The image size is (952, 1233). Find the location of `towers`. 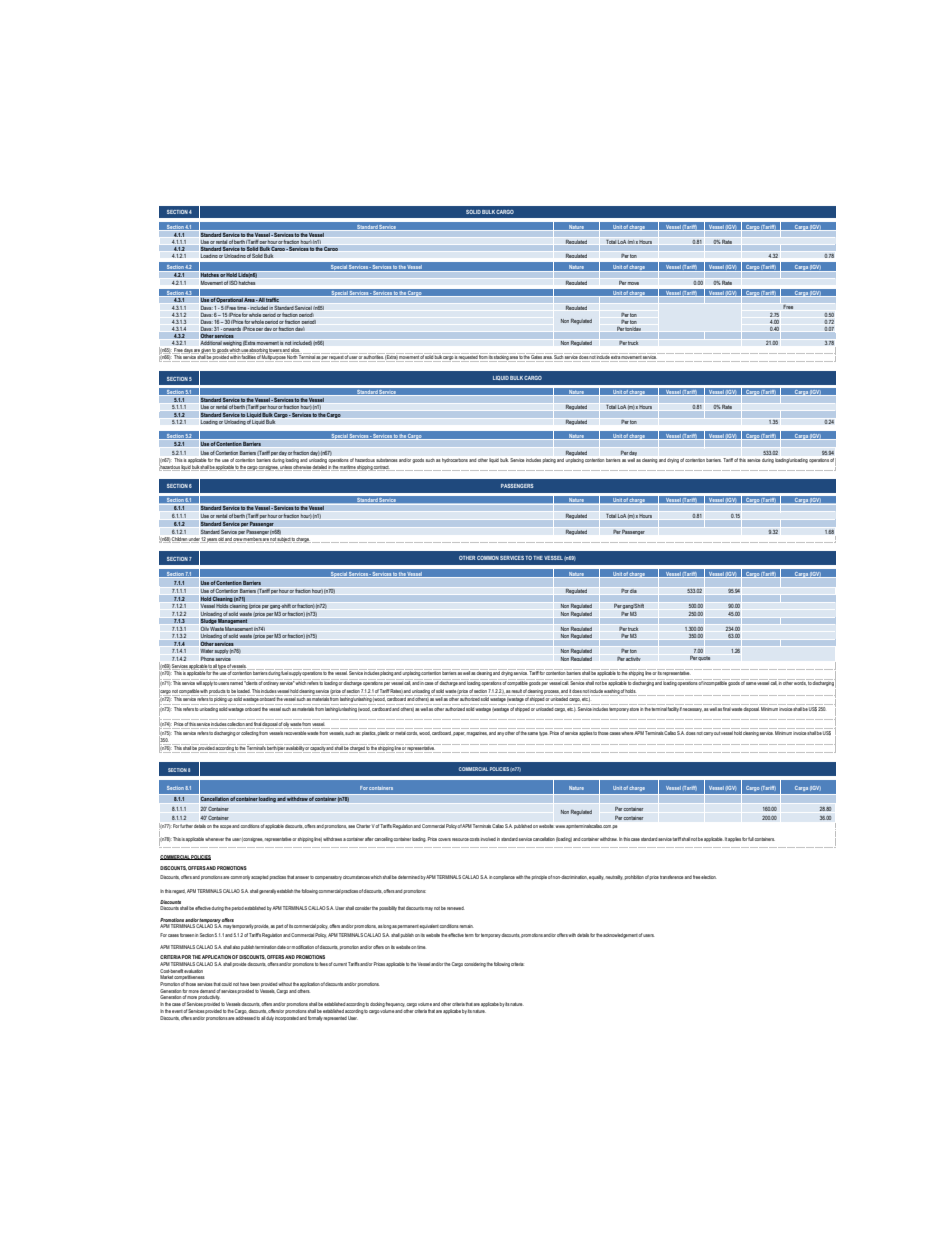

towers is located at coordinates (275, 350).
